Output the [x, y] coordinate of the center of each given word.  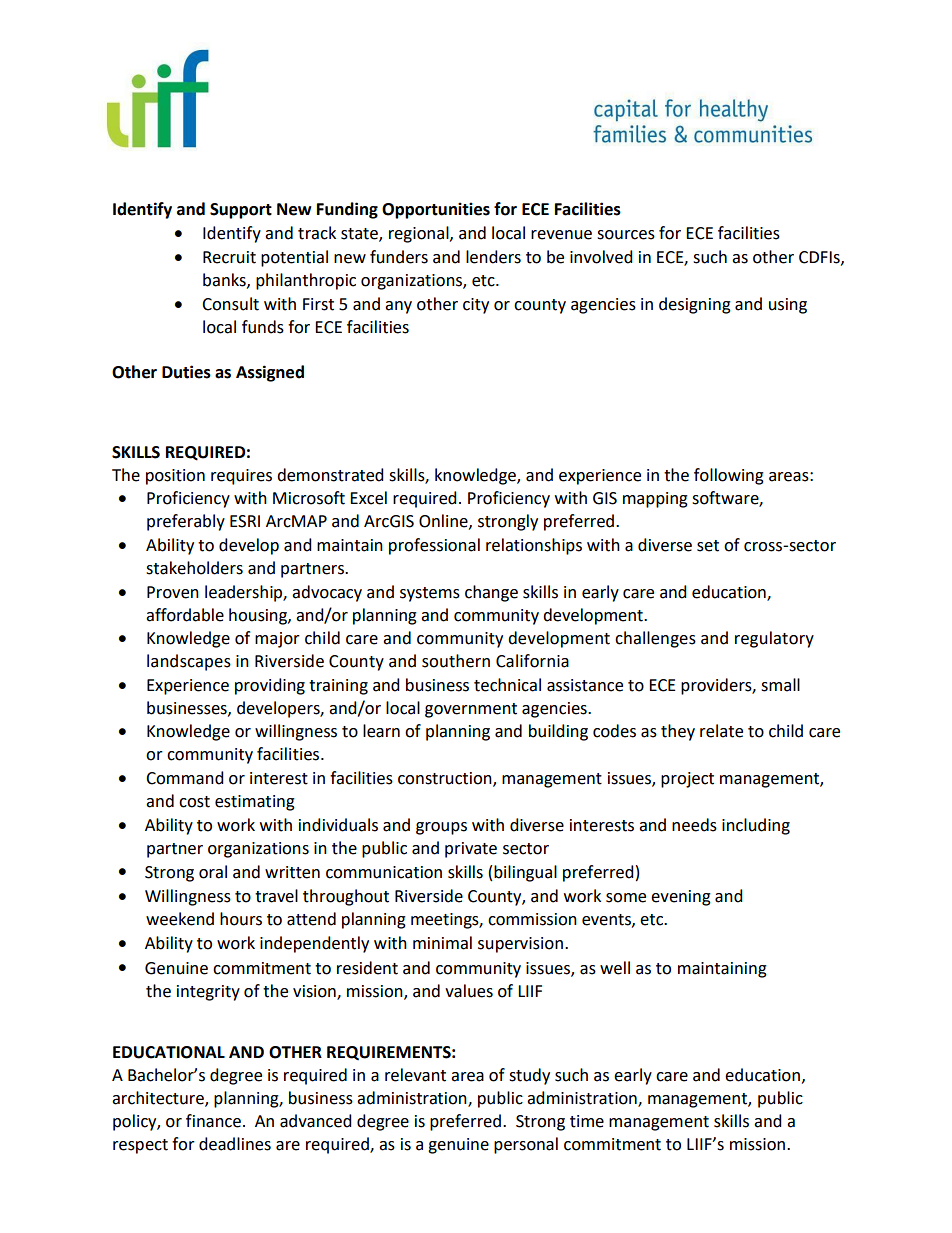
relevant [415, 1075]
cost [194, 802]
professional [434, 546]
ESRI [245, 521]
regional [420, 234]
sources [626, 235]
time [587, 1121]
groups [441, 828]
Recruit [229, 257]
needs [694, 825]
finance [213, 1121]
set [708, 546]
